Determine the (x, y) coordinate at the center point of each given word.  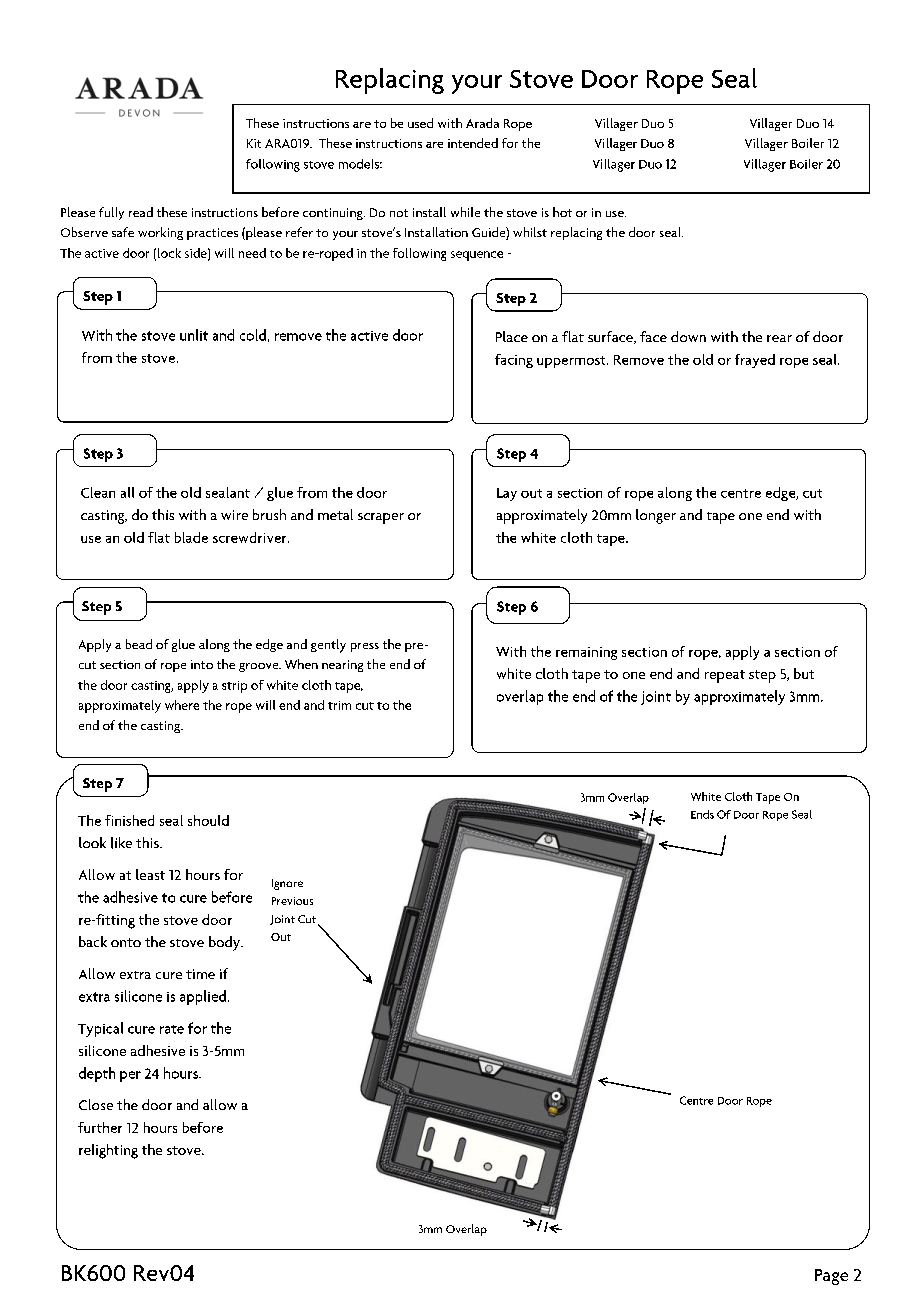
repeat (725, 676)
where (182, 705)
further (100, 1127)
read (141, 212)
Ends (702, 814)
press (365, 647)
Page (831, 1277)
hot (562, 212)
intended (473, 143)
